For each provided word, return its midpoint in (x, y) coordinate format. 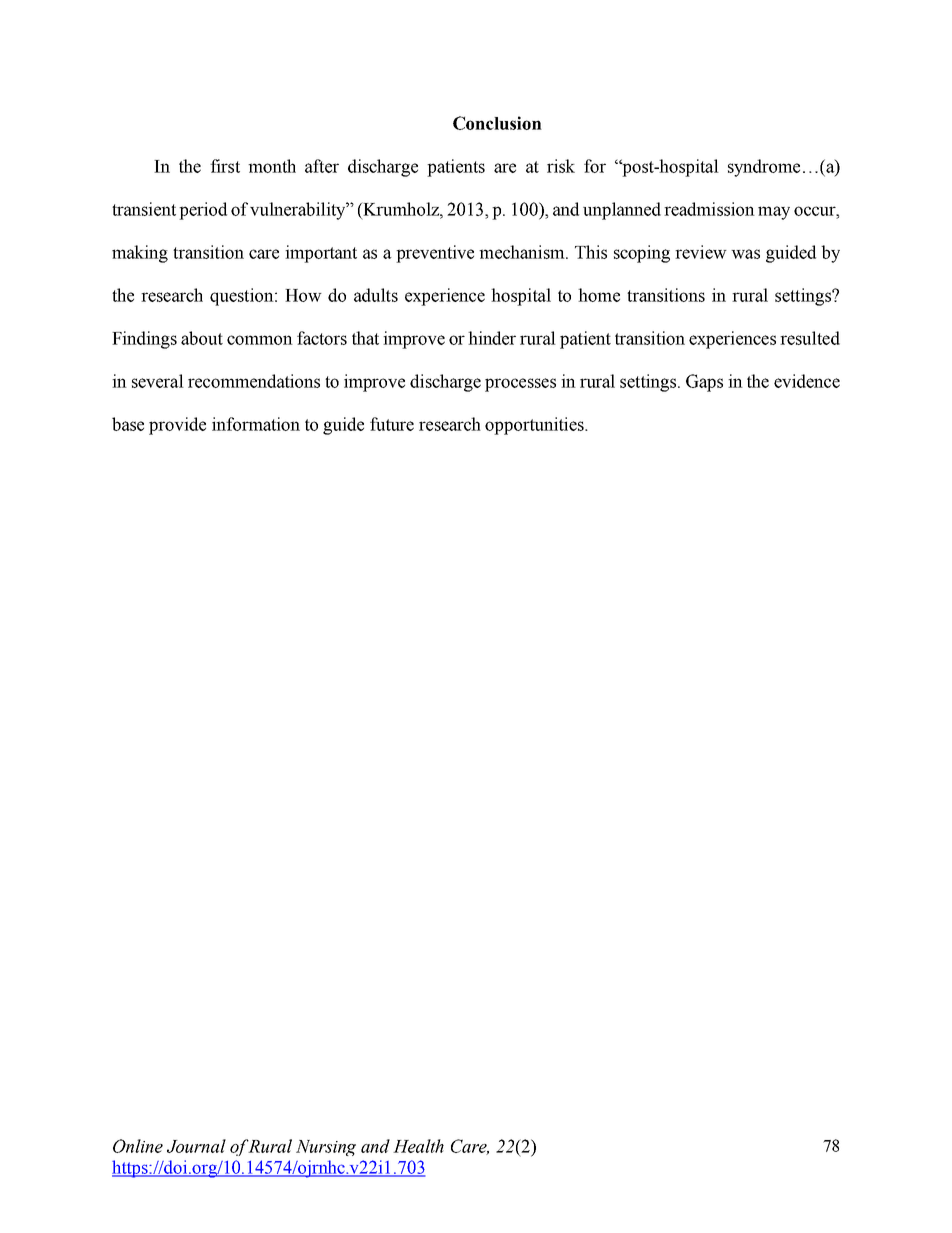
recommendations (254, 381)
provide (177, 426)
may (774, 213)
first (225, 166)
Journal (196, 1146)
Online (138, 1146)
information (256, 424)
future (392, 424)
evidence (807, 381)
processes (520, 385)
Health (418, 1146)
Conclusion (497, 123)
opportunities (535, 426)
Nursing (326, 1148)
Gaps (704, 383)
